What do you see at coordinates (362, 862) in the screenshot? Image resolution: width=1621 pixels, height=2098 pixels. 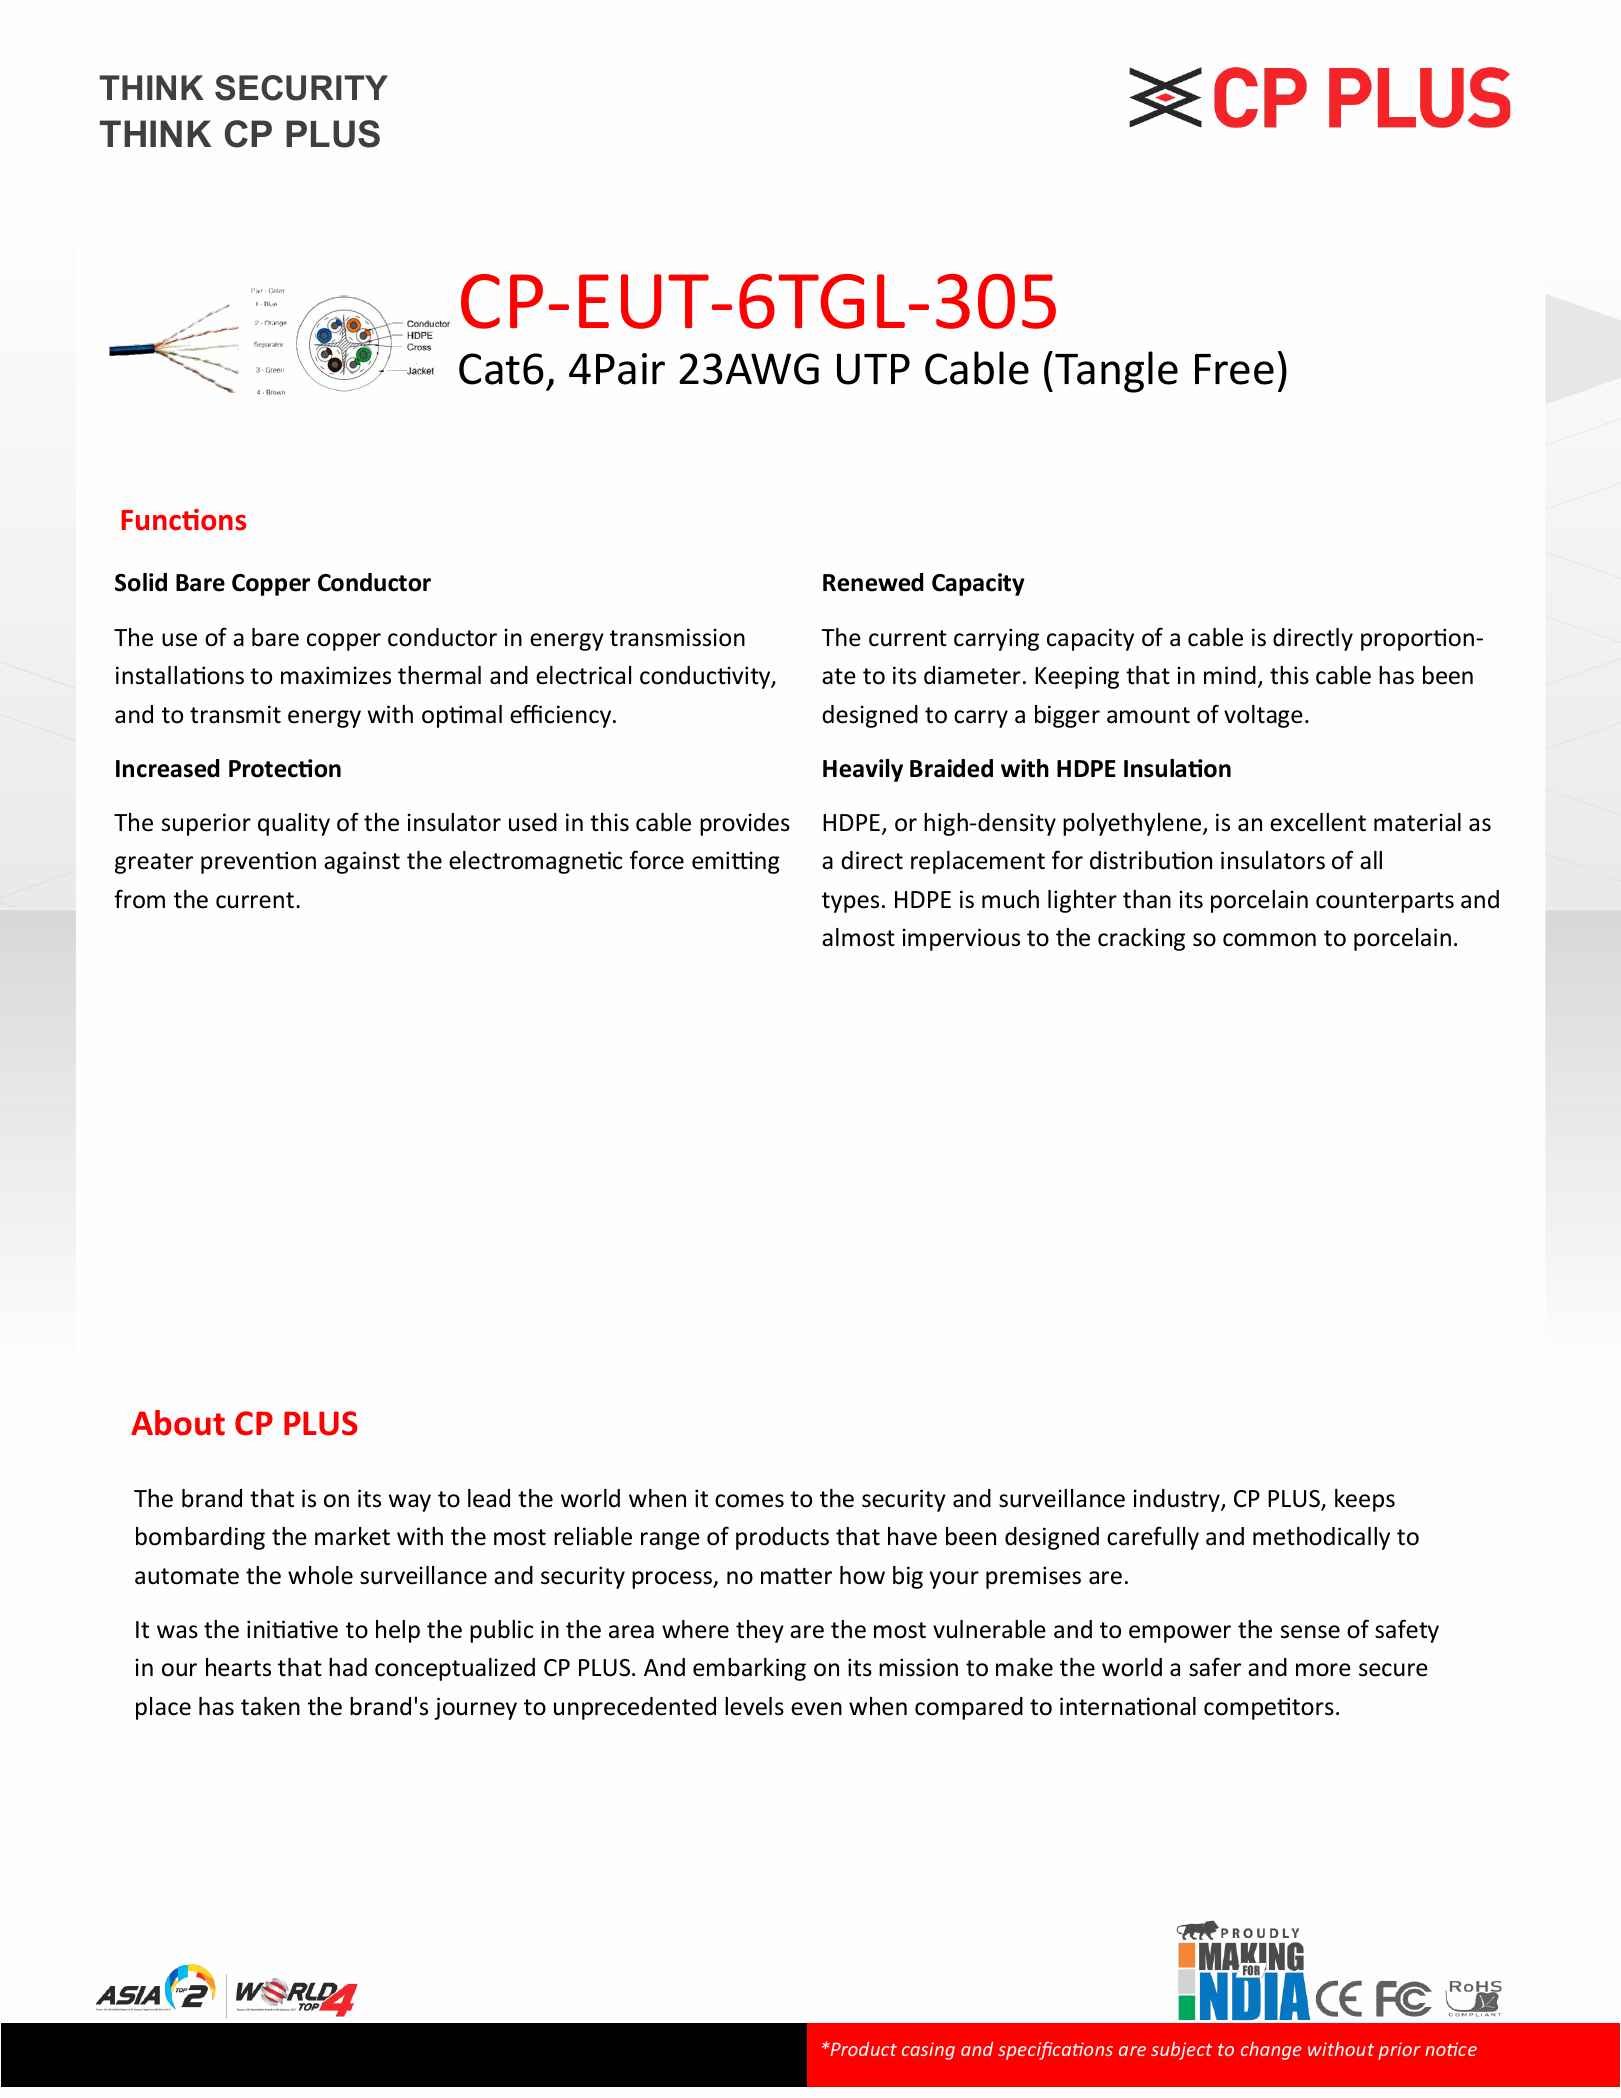 I see `against` at bounding box center [362, 862].
